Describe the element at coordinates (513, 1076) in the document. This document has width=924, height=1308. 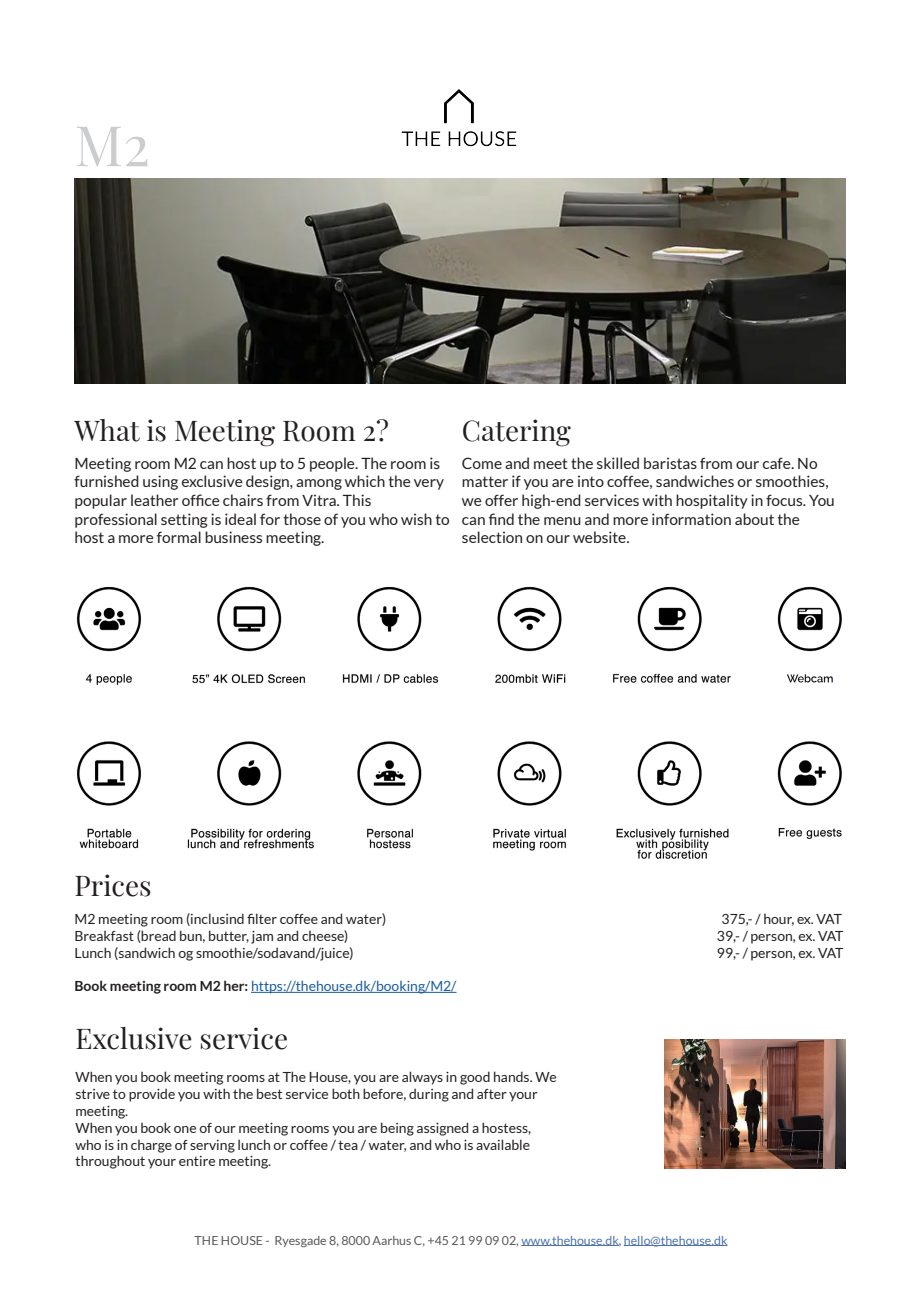
I see `hands` at that location.
